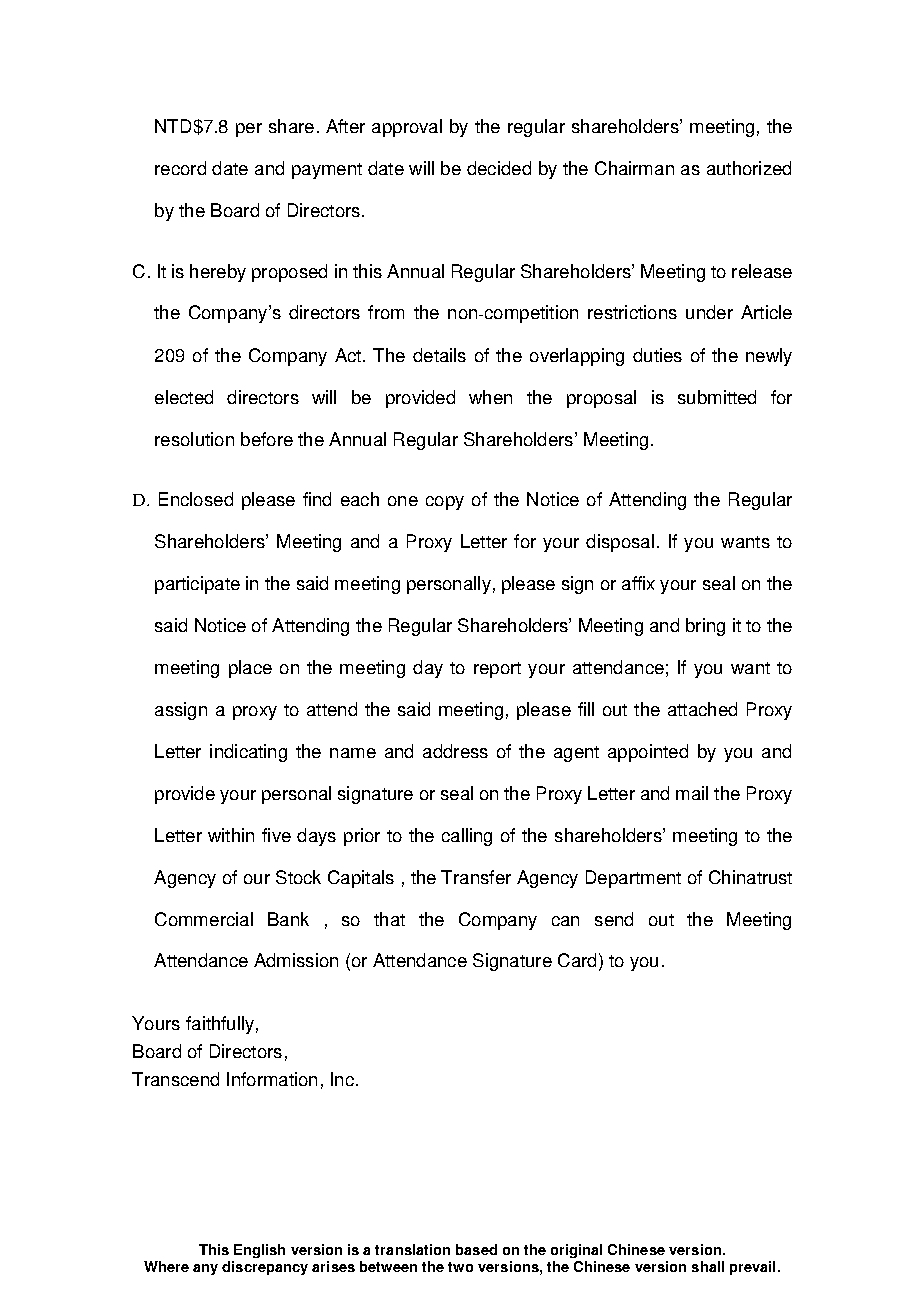 This screenshot has width=924, height=1308. What do you see at coordinates (476, 877) in the screenshot?
I see `Transfer` at bounding box center [476, 877].
